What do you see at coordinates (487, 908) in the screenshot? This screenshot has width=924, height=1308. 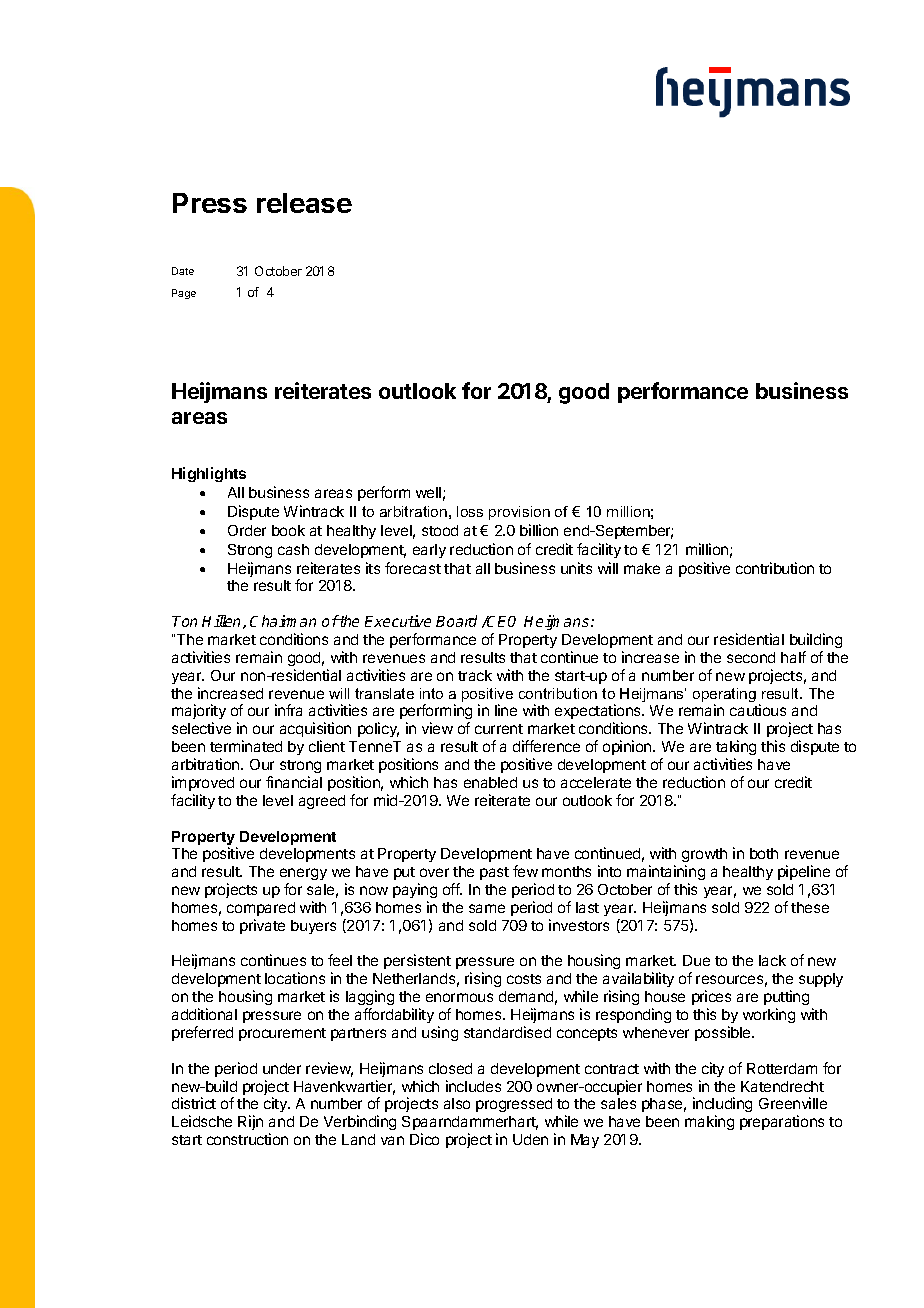 I see `same` at bounding box center [487, 908].
